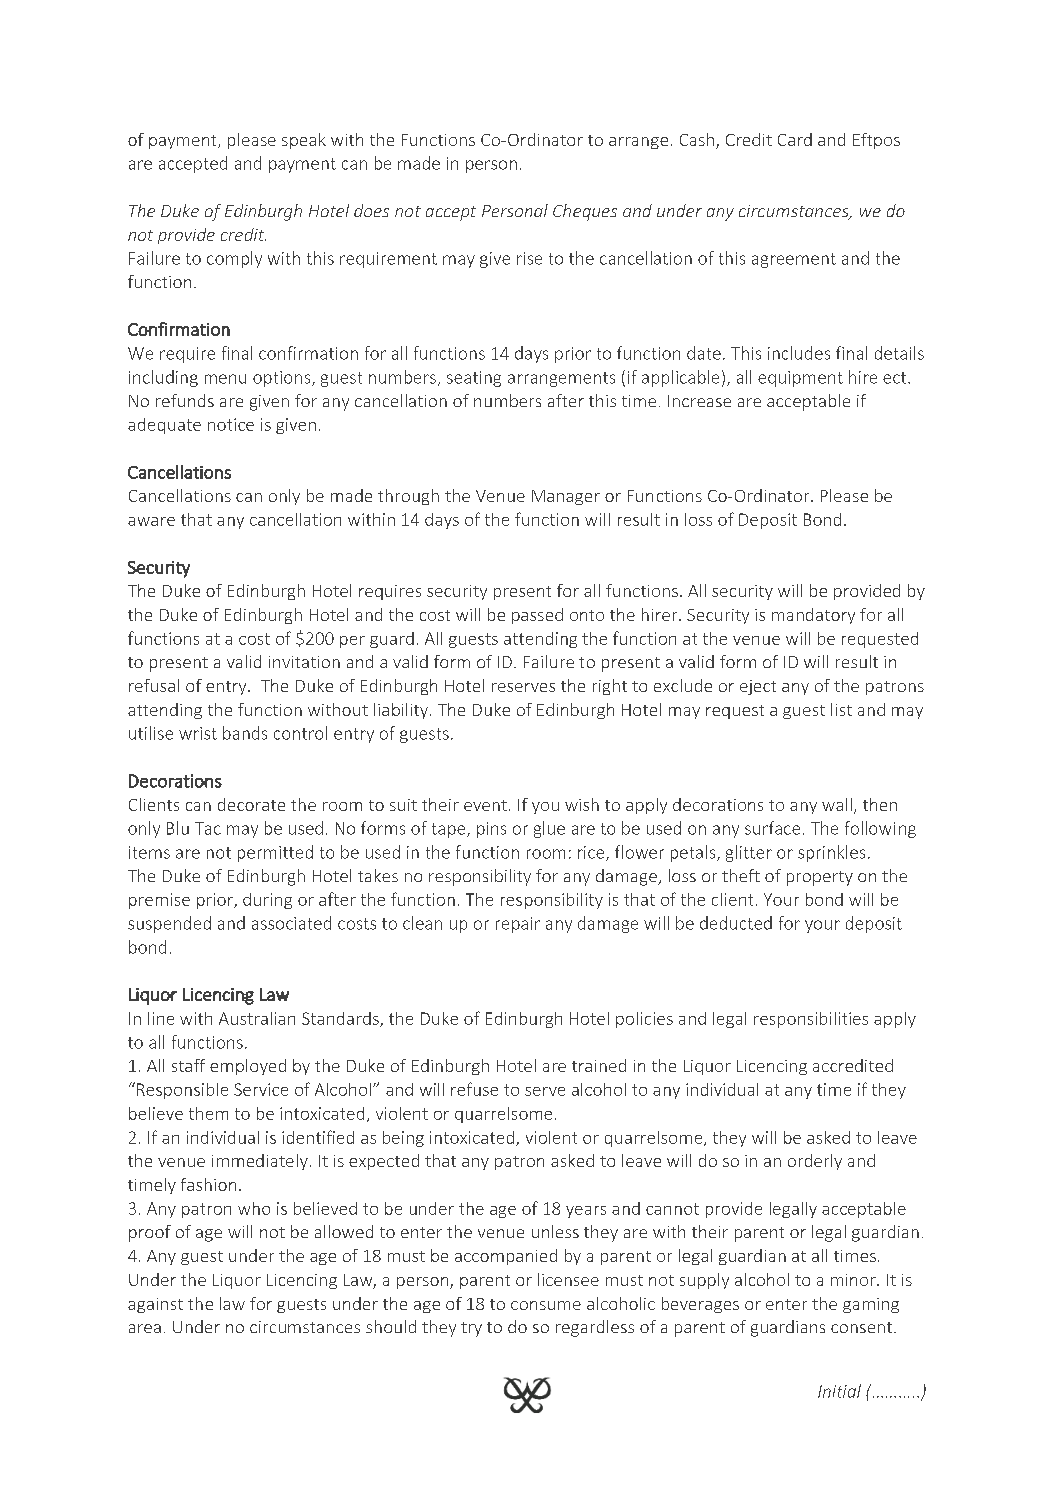  What do you see at coordinates (800, 379) in the image?
I see `equipment` at bounding box center [800, 379].
